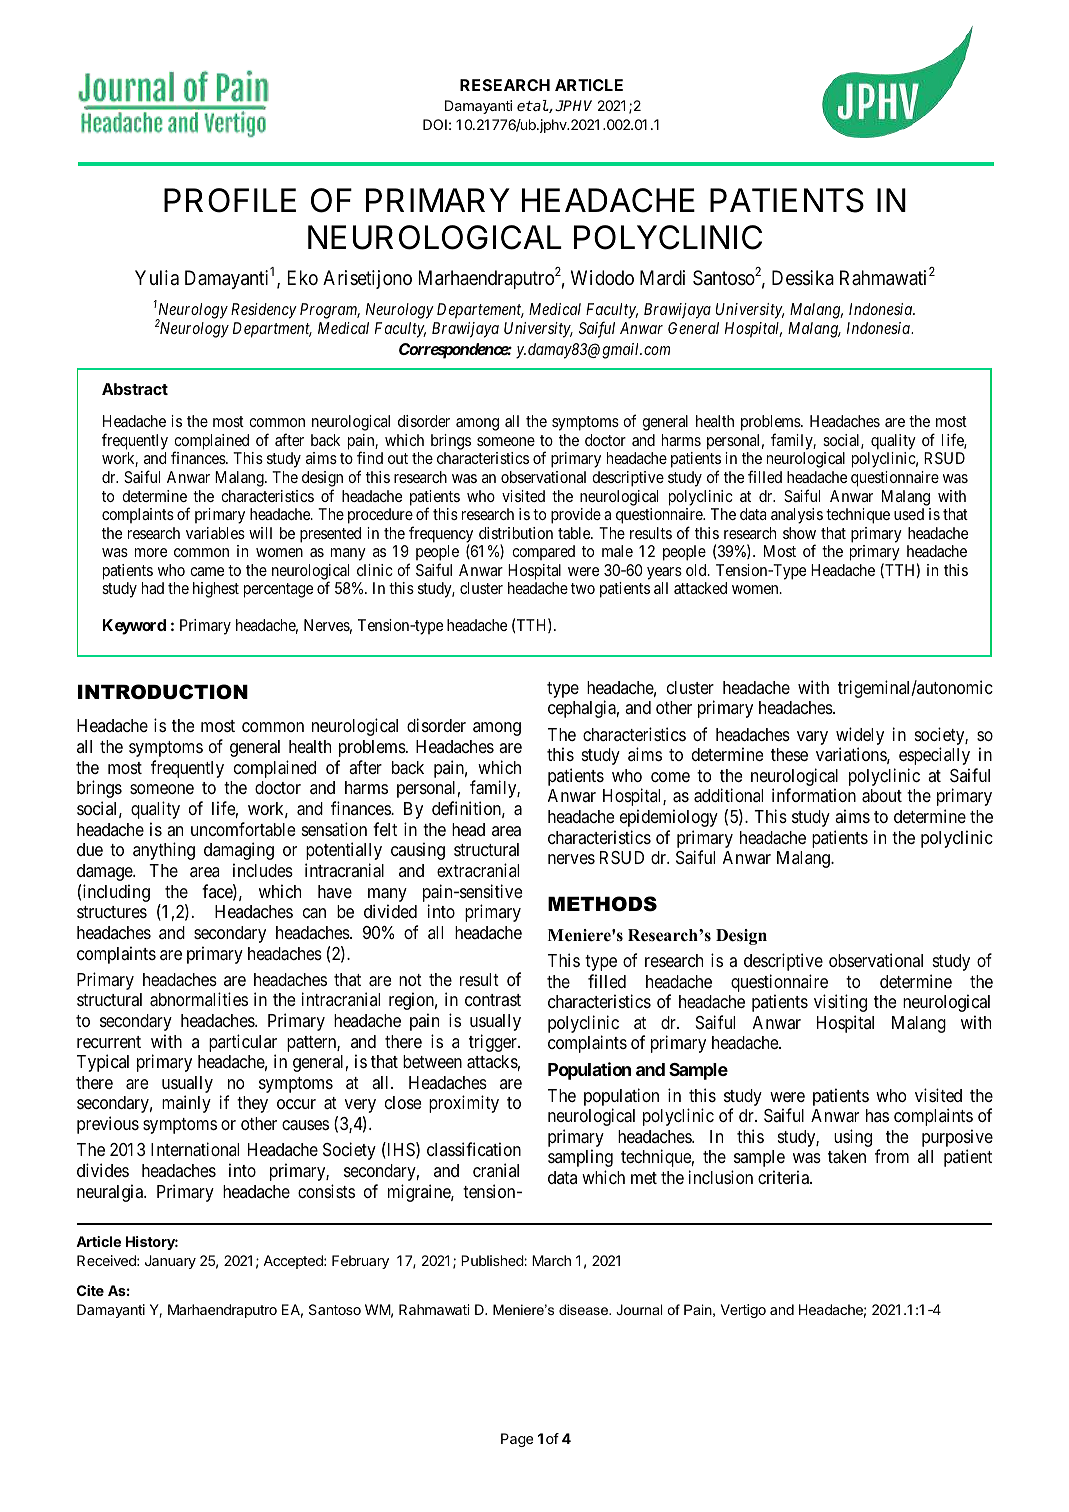  I want to click on came, so click(207, 571).
